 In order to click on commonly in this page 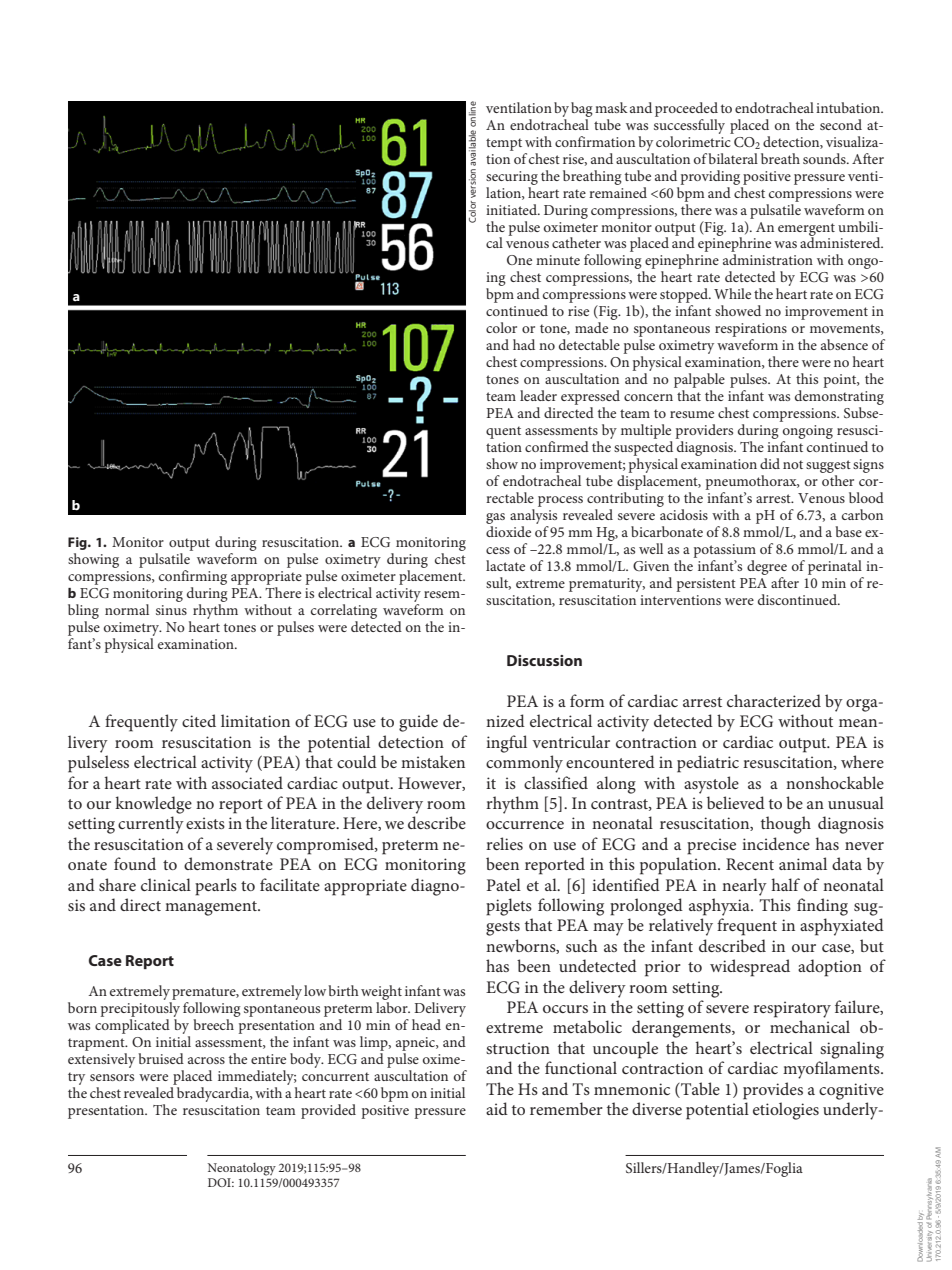, I will do `click(524, 764)`.
